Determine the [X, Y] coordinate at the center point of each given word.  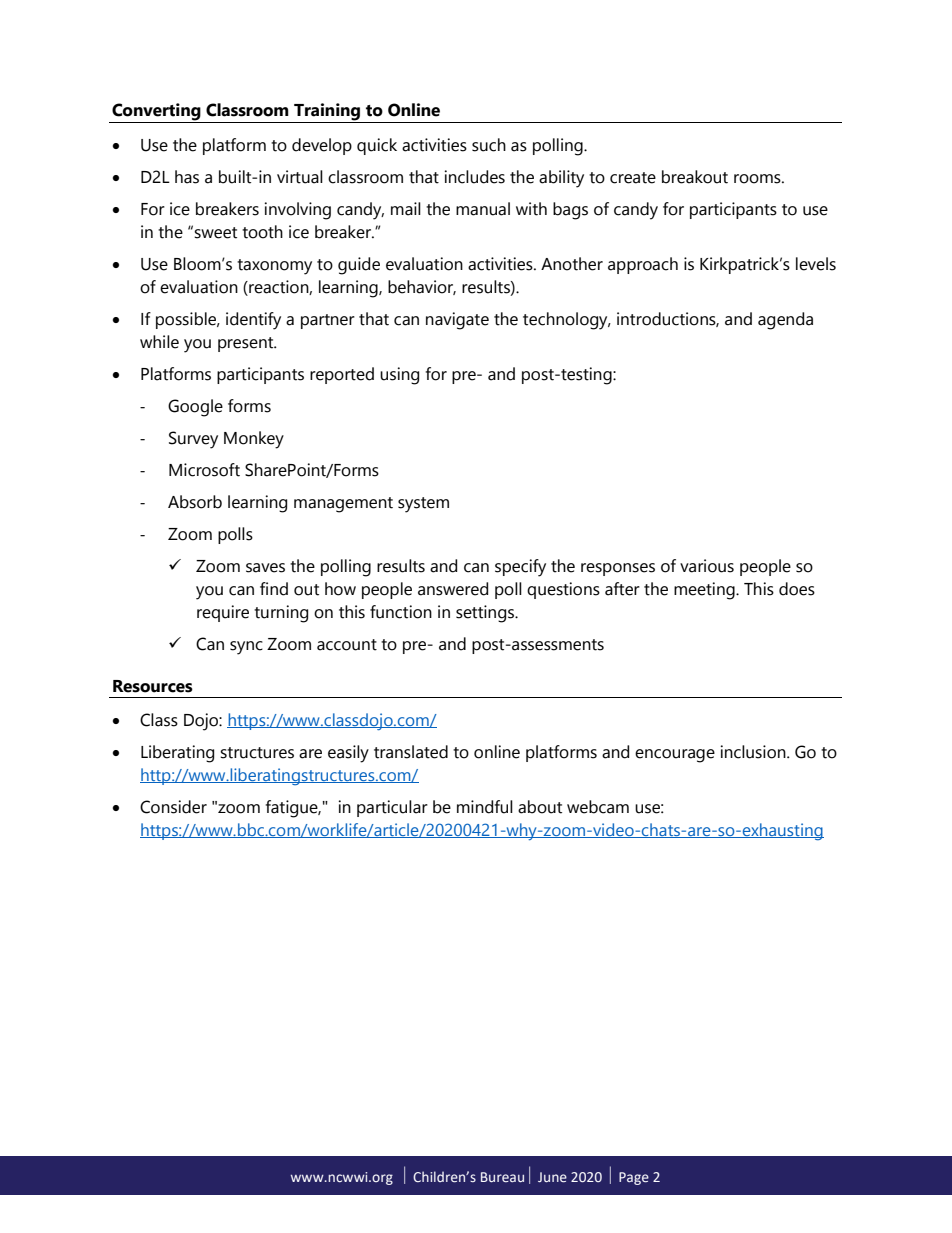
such [489, 145]
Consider [173, 807]
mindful [485, 807]
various [707, 566]
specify [520, 568]
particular [392, 808]
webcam [598, 807]
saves [265, 568]
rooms [758, 179]
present [247, 344]
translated [411, 752]
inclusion [754, 752]
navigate [457, 321]
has [187, 177]
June [552, 1177]
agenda [785, 321]
